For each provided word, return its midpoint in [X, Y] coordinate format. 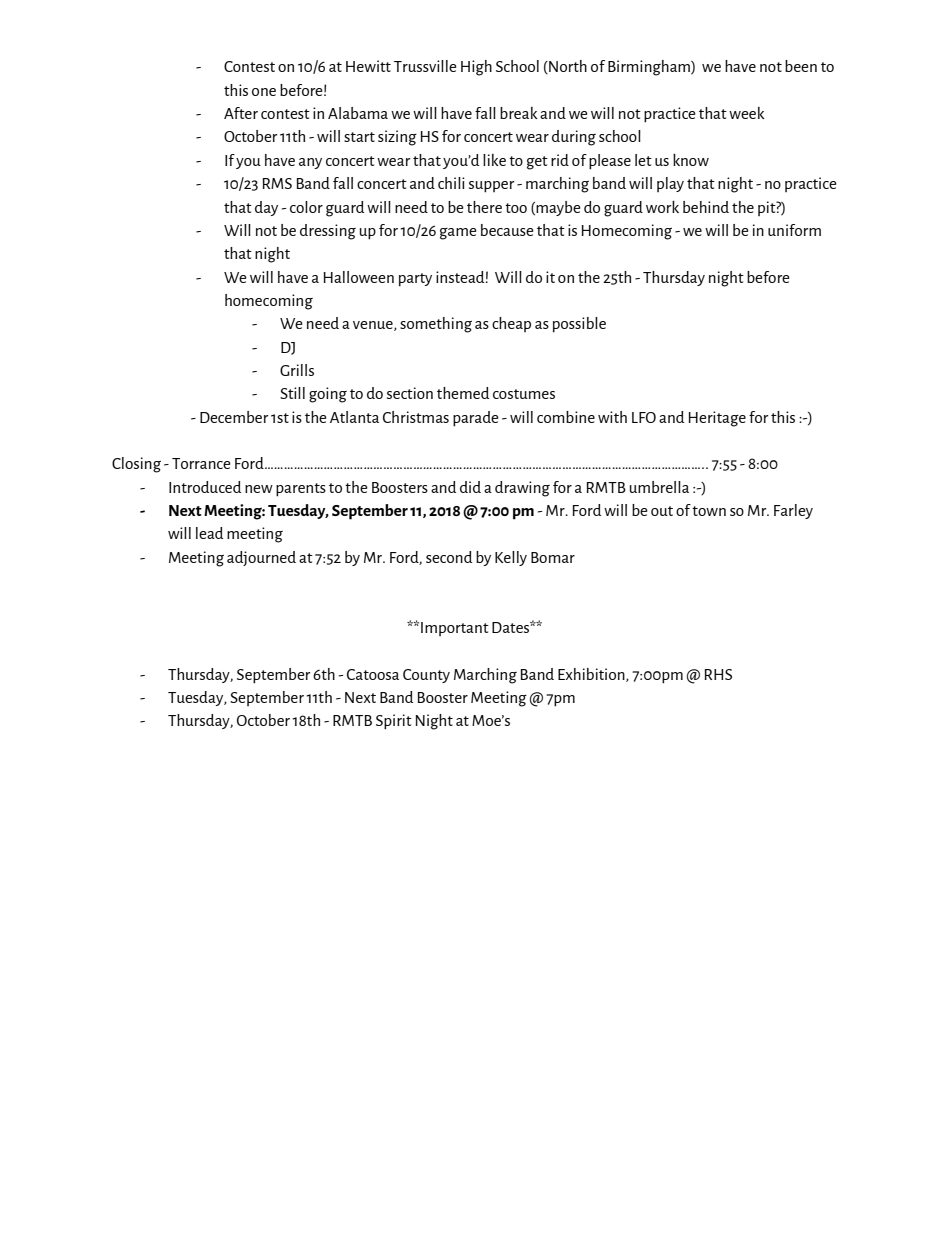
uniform [794, 230]
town [709, 511]
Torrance [201, 463]
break [519, 113]
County [426, 676]
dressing [328, 232]
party [415, 280]
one [264, 92]
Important [455, 629]
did [470, 487]
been [801, 66]
